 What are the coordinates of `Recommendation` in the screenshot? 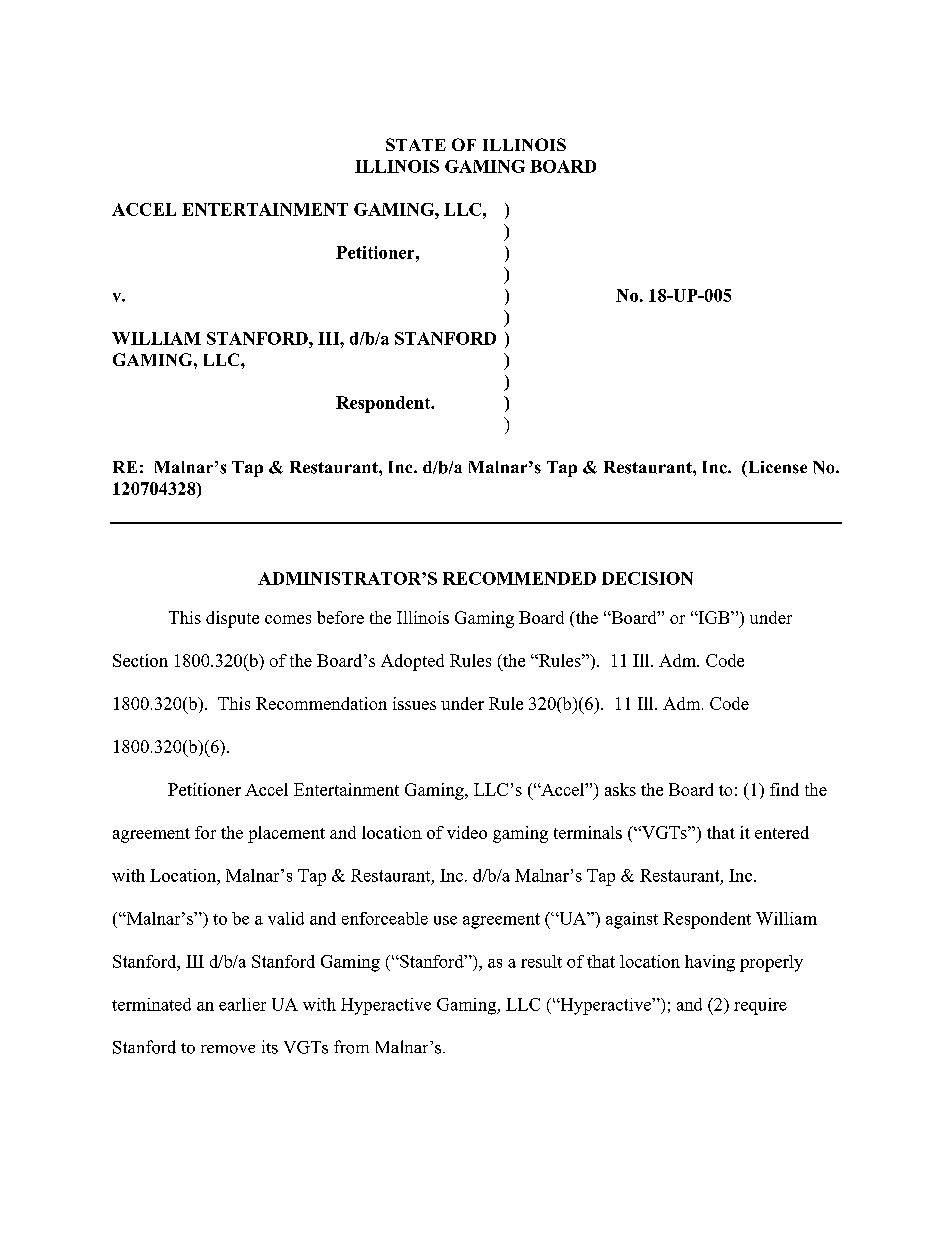 It's located at (321, 703).
